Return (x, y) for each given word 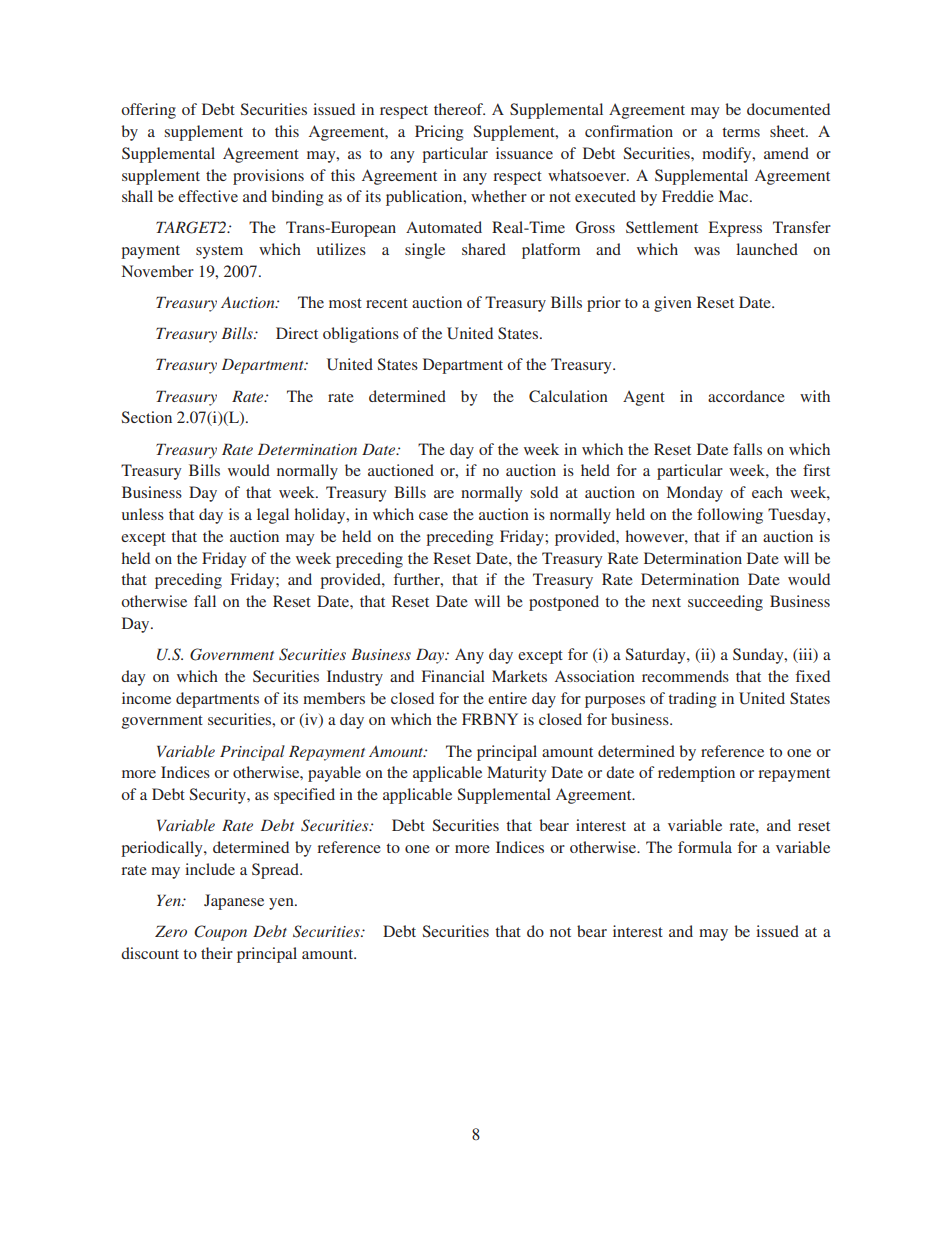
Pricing (439, 133)
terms (741, 132)
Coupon (220, 933)
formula (705, 847)
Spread (276, 871)
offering (148, 111)
